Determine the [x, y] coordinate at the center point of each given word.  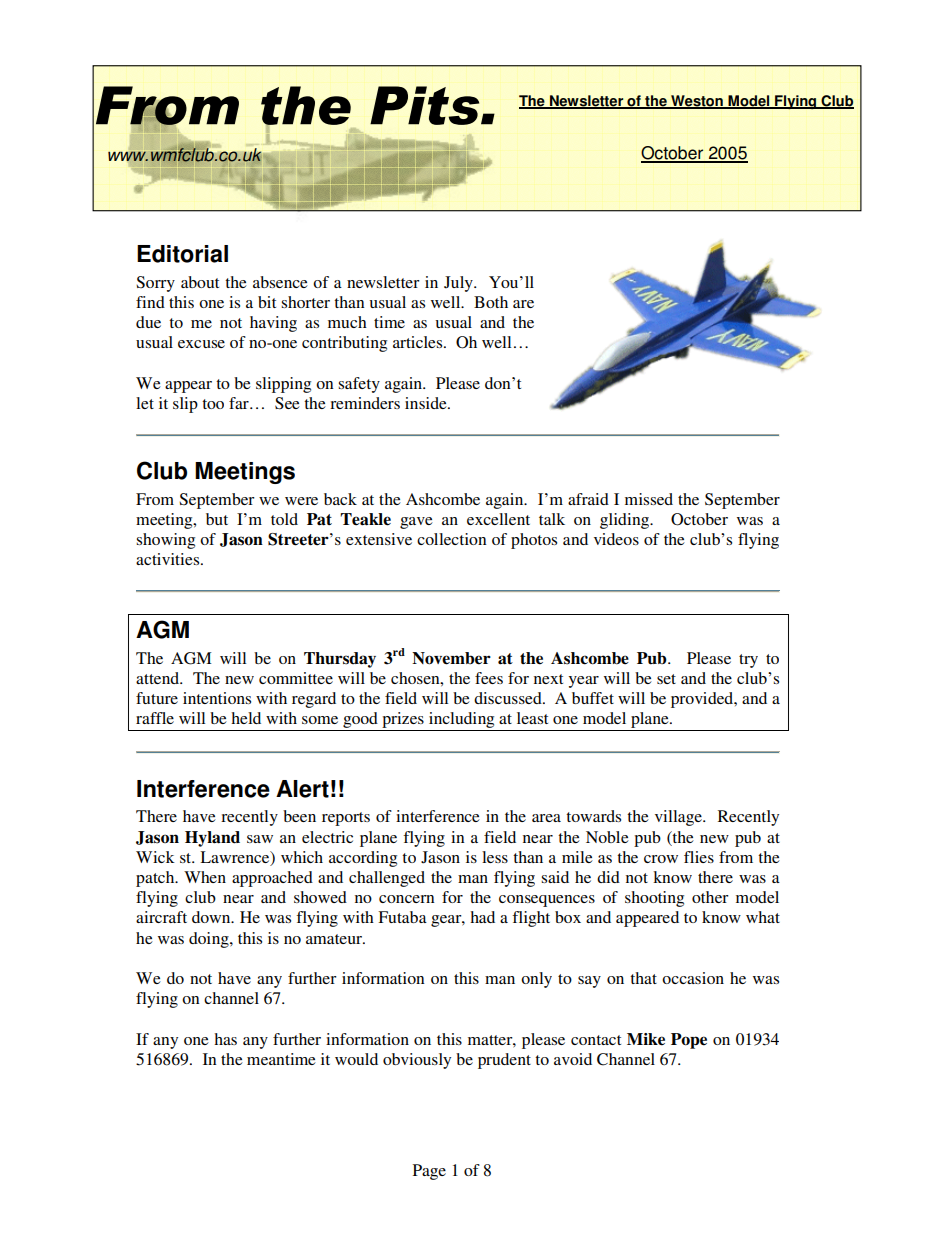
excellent [498, 519]
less [495, 857]
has [225, 1039]
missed [649, 499]
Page [429, 1172]
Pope [689, 1041]
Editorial [182, 254]
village [679, 818]
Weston [697, 101]
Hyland [212, 839]
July [459, 284]
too [213, 404]
